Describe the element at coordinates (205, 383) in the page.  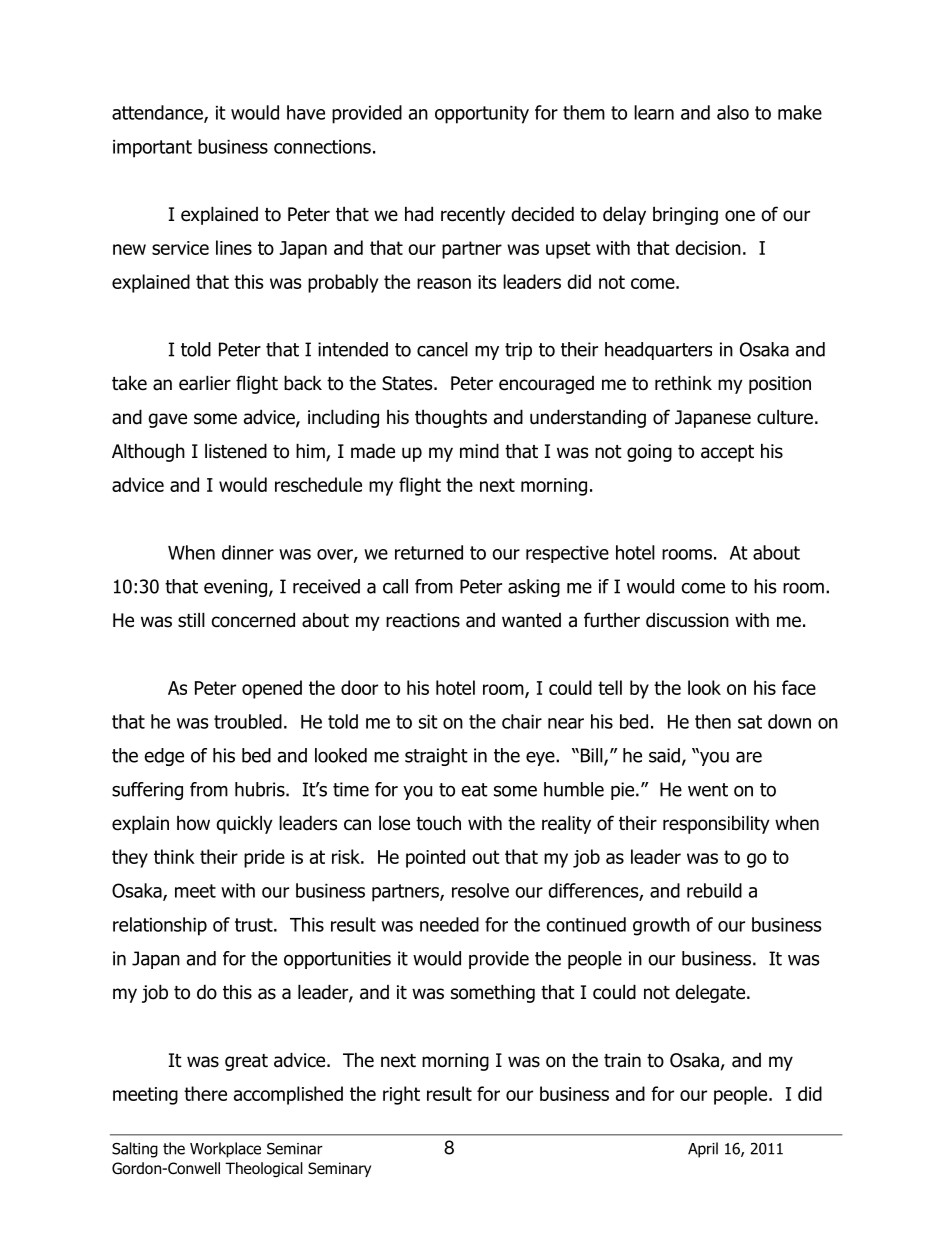
I see `earlier` at that location.
